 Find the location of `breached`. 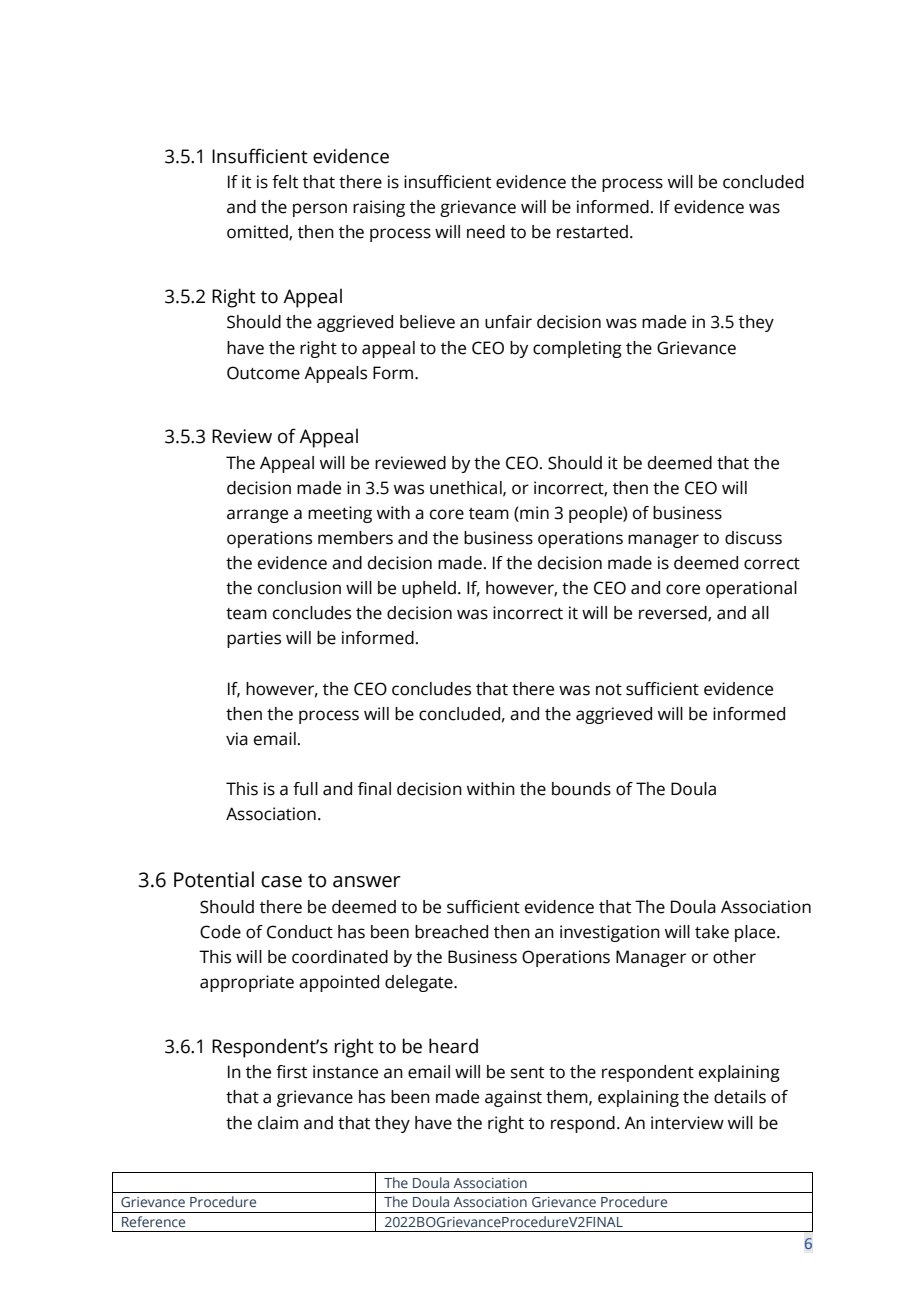

breached is located at coordinates (451, 932).
